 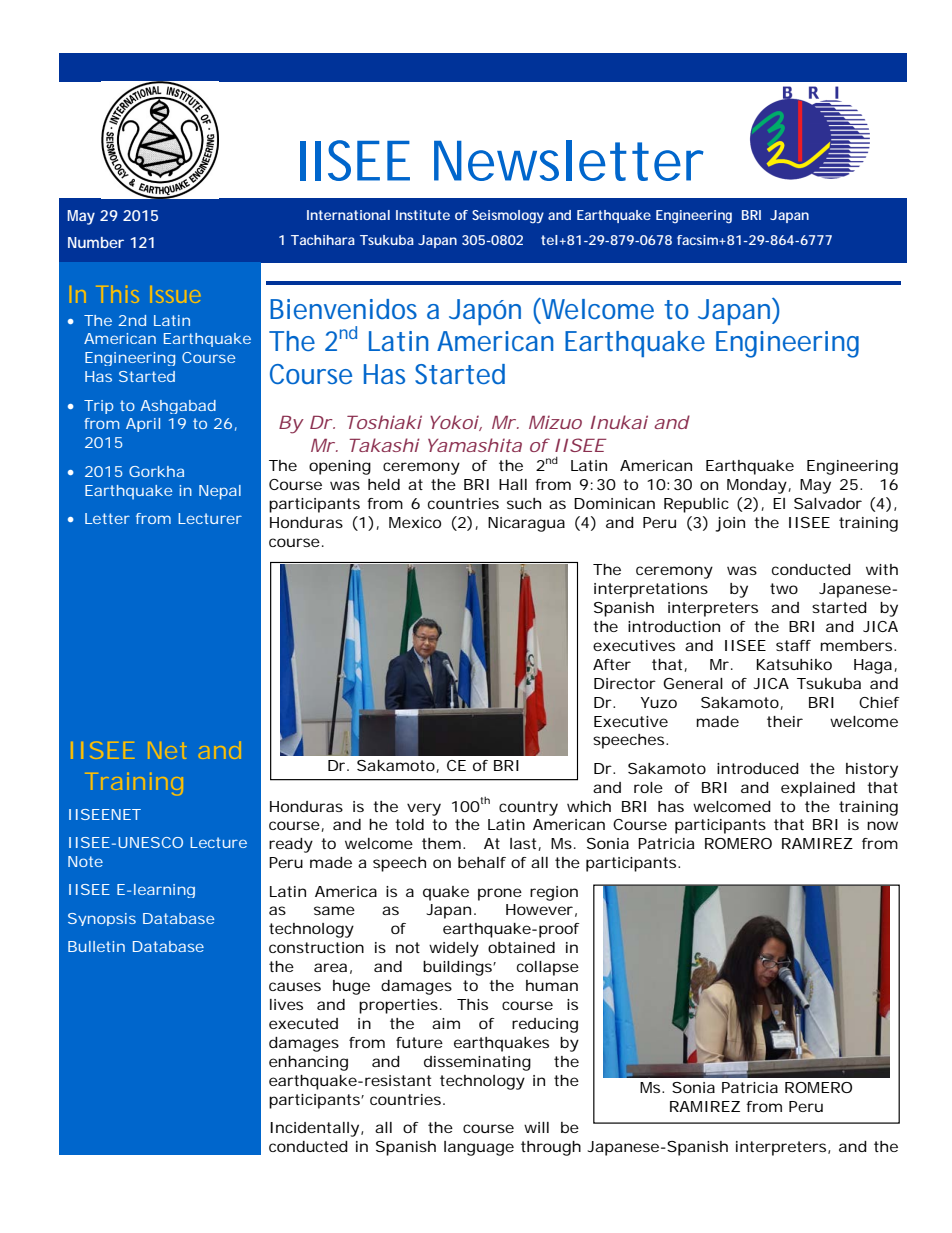 What do you see at coordinates (479, 1148) in the screenshot?
I see `language` at bounding box center [479, 1148].
